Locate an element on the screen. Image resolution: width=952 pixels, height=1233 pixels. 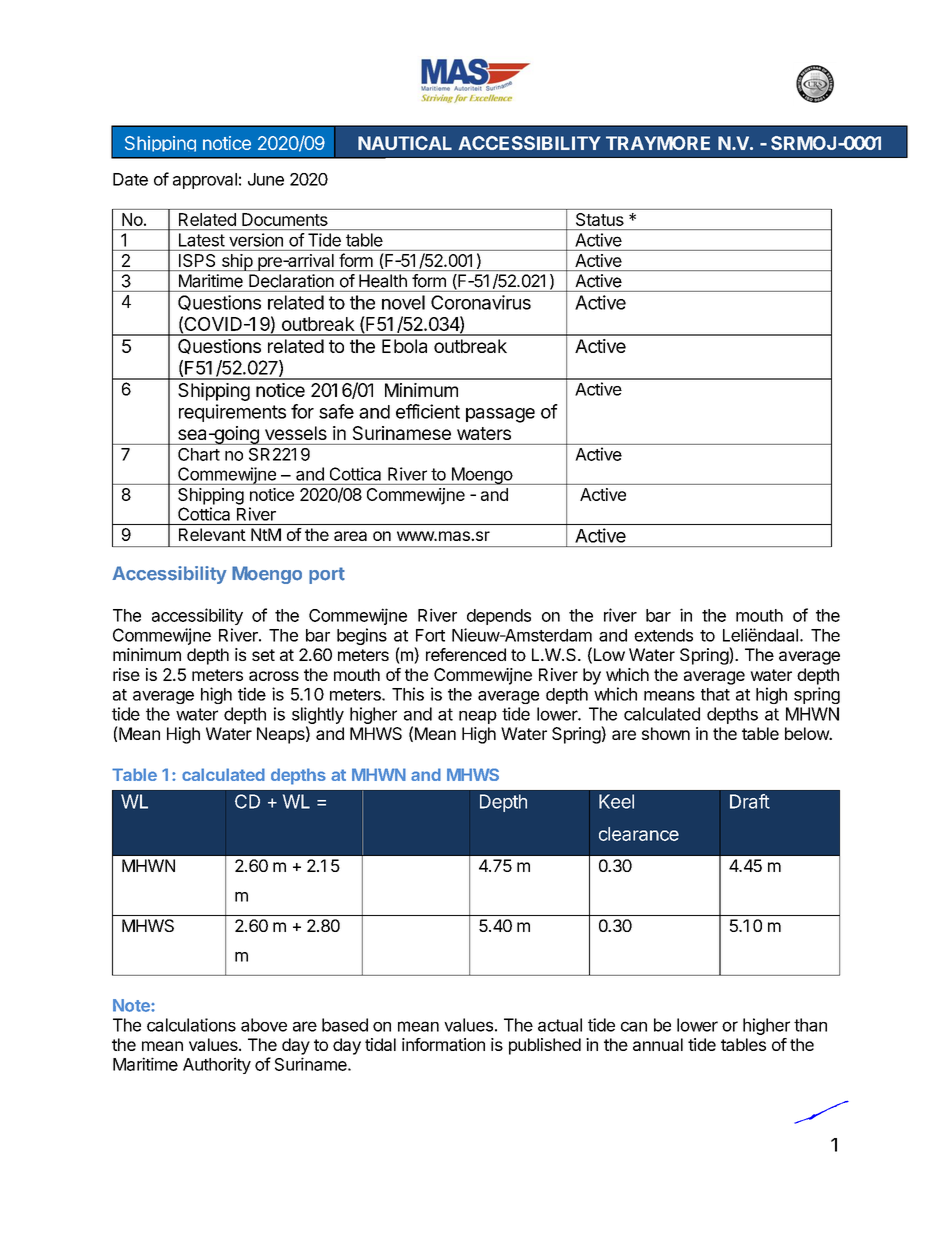
passage is located at coordinates (500, 415).
